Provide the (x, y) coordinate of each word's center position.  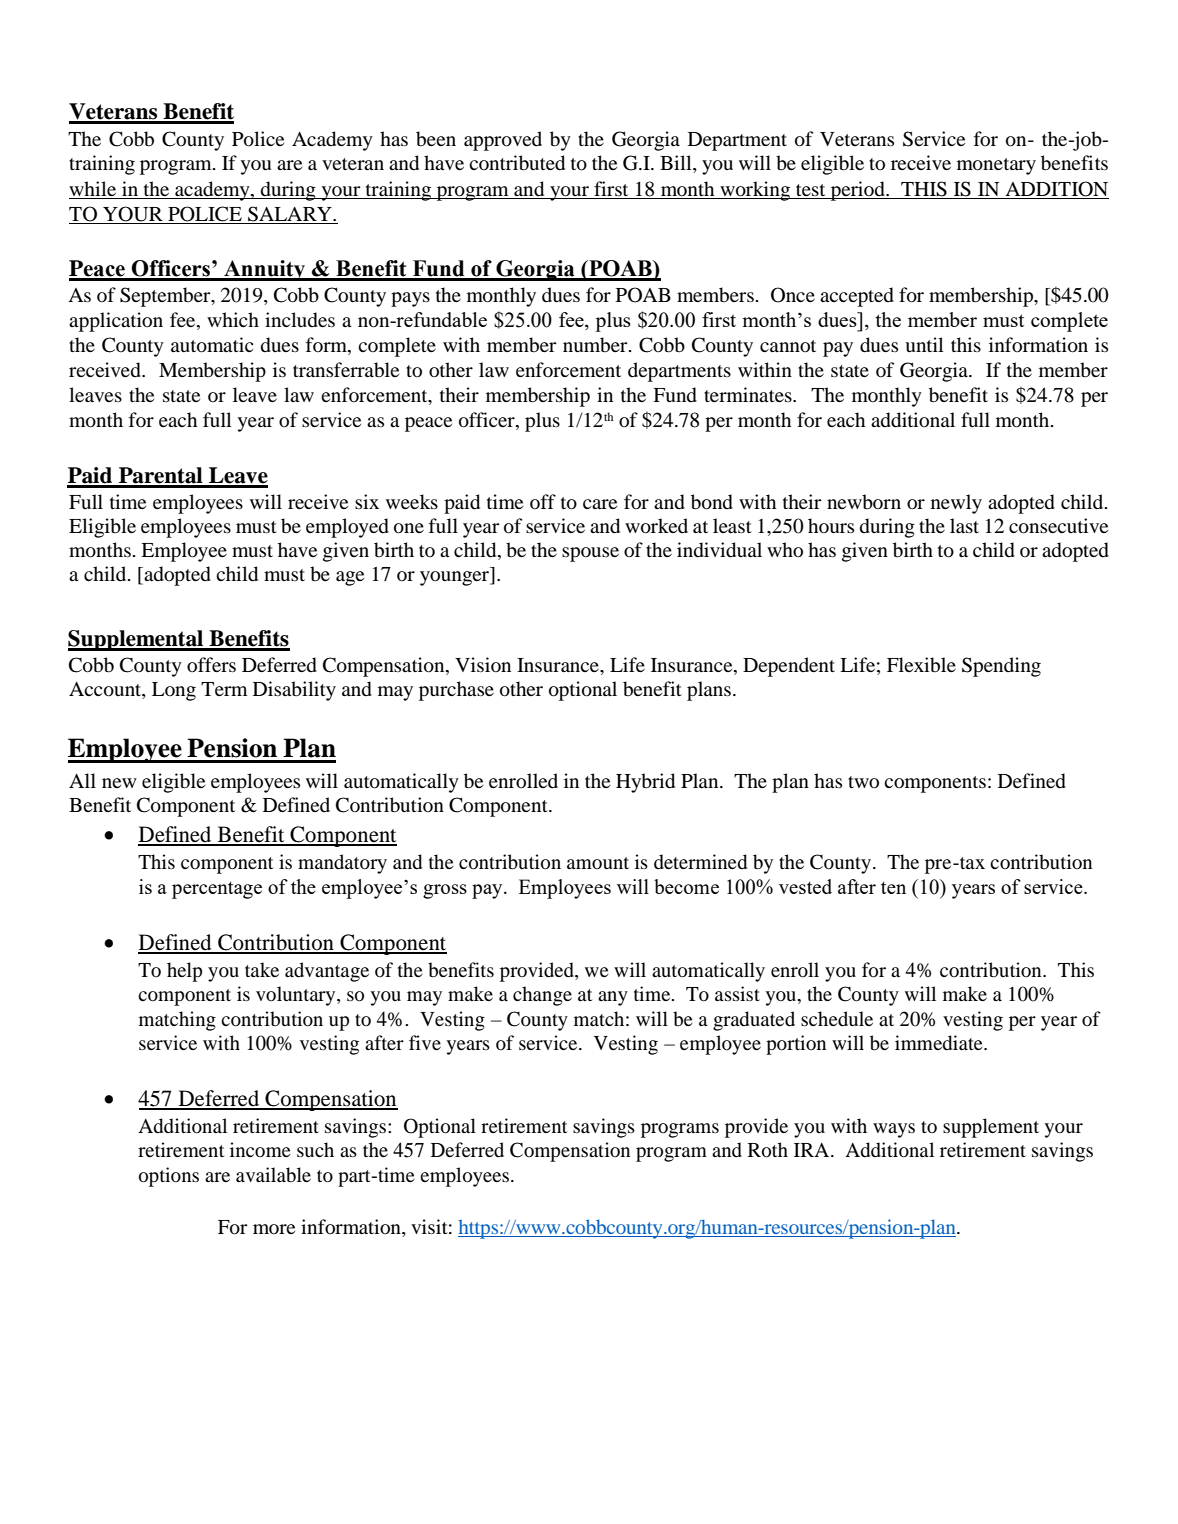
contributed (517, 163)
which (233, 319)
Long (174, 691)
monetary (996, 166)
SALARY (291, 214)
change (542, 996)
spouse (590, 554)
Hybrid (645, 783)
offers (211, 665)
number (596, 345)
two (863, 782)
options (169, 1177)
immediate (940, 1043)
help (184, 972)
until (924, 345)
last (964, 525)
